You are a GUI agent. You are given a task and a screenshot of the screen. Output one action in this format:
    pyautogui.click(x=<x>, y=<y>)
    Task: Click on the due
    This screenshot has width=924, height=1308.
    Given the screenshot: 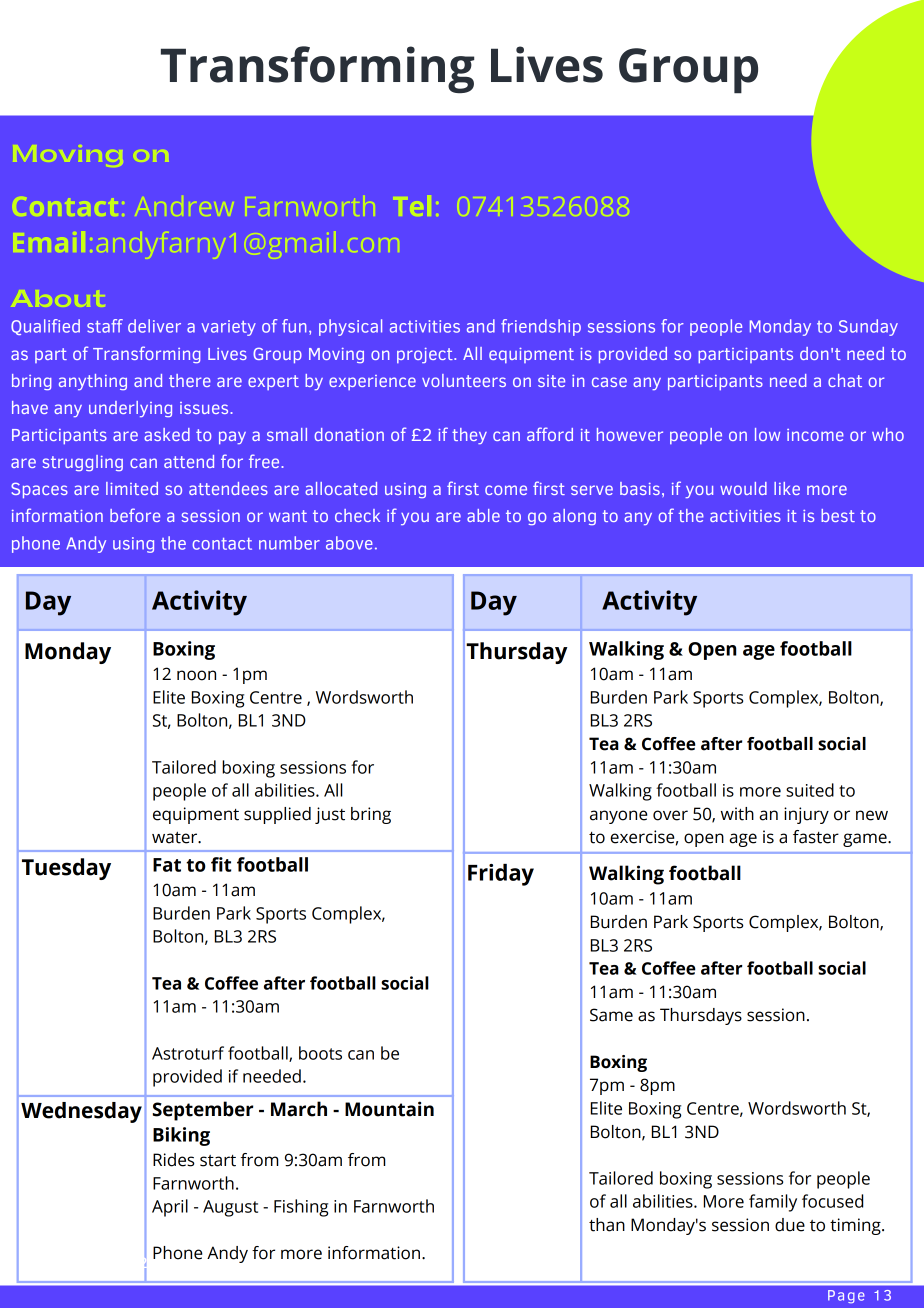 What is the action you would take?
    pyautogui.click(x=790, y=1225)
